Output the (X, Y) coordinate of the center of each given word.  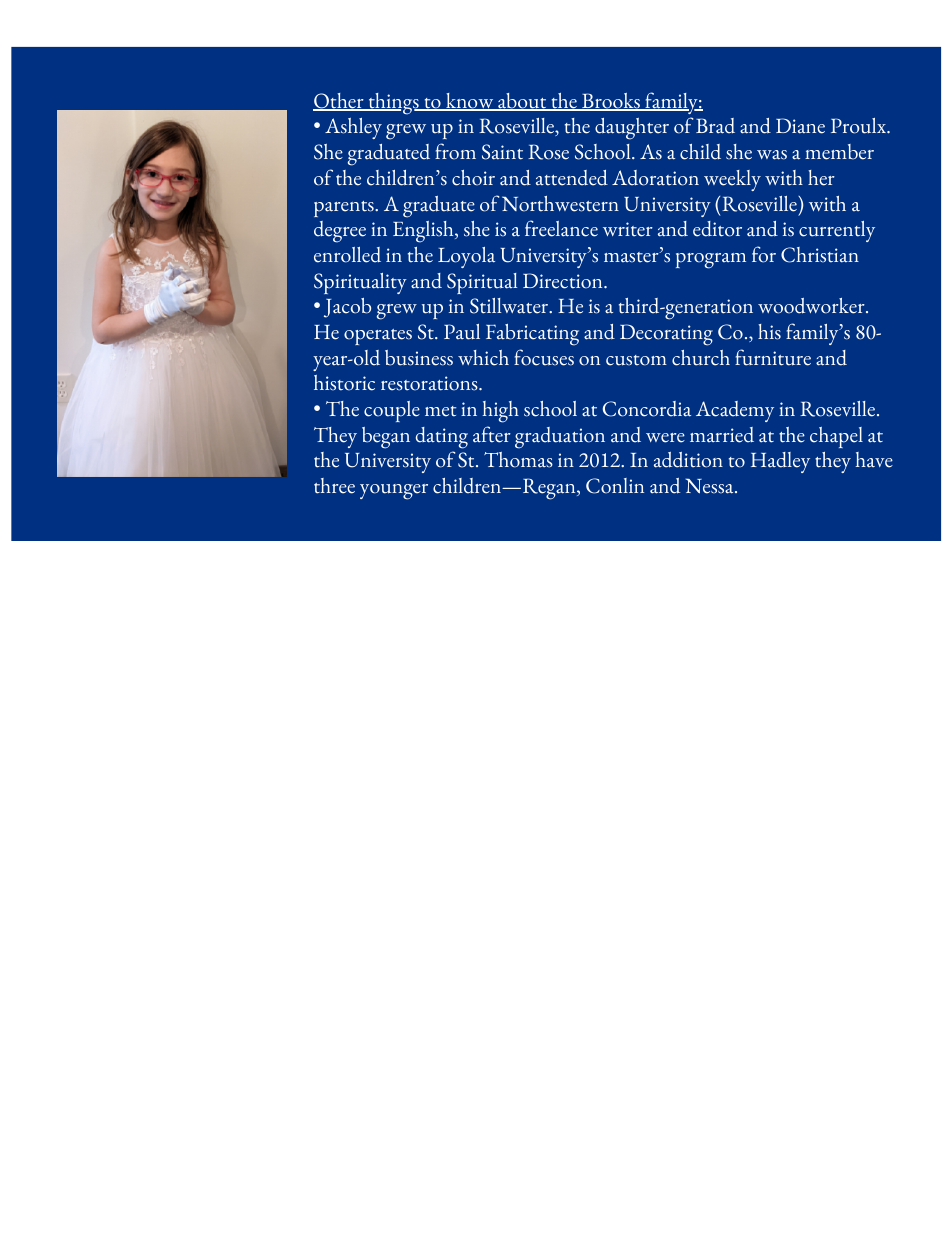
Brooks (611, 102)
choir (473, 178)
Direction (564, 281)
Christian (820, 255)
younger (394, 492)
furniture (773, 357)
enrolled (347, 255)
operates (378, 337)
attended (572, 178)
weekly (732, 180)
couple (392, 411)
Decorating (666, 335)
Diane (800, 126)
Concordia (647, 409)
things (393, 104)
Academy (735, 411)
